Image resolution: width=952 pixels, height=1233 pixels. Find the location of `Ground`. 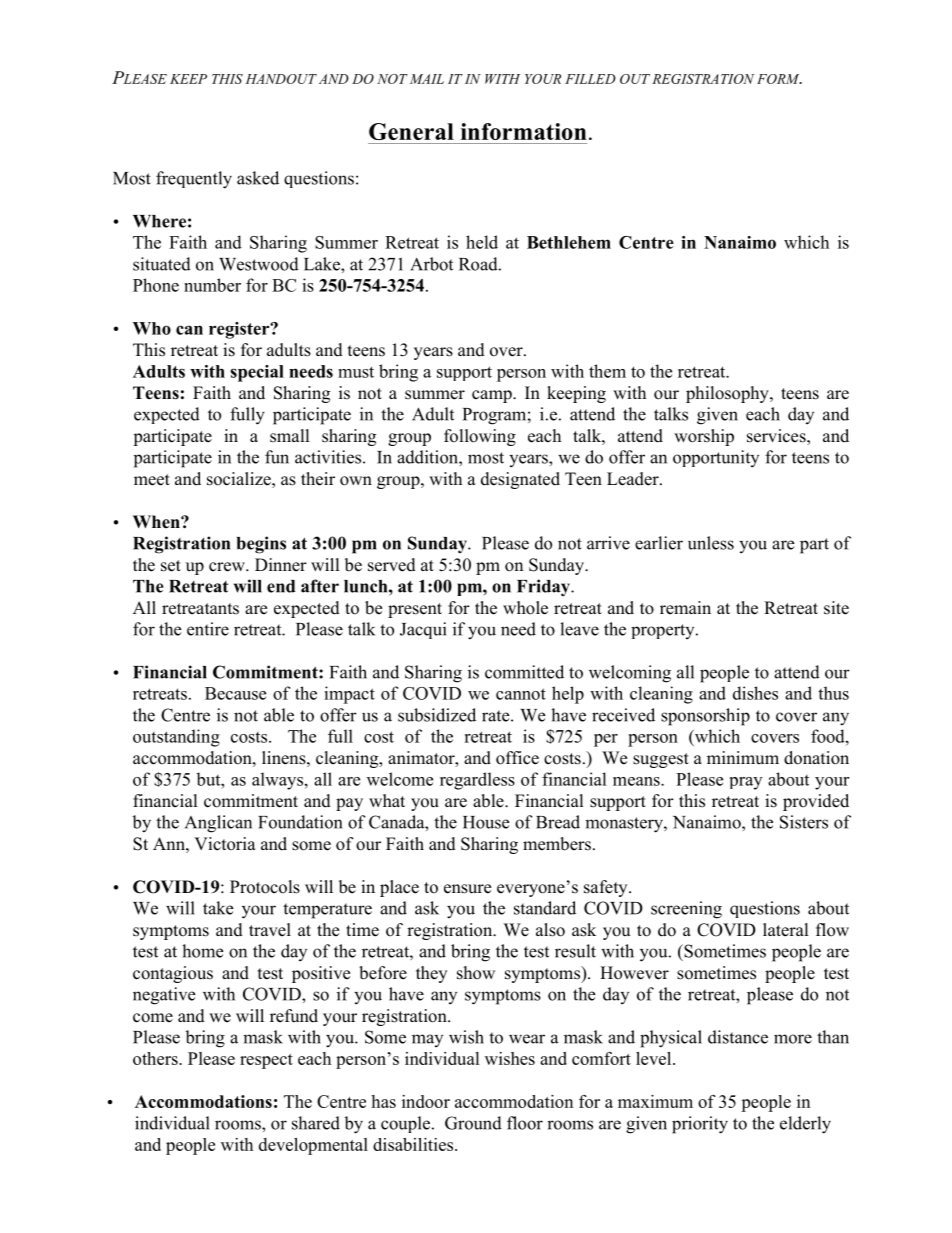

Ground is located at coordinates (473, 1123).
